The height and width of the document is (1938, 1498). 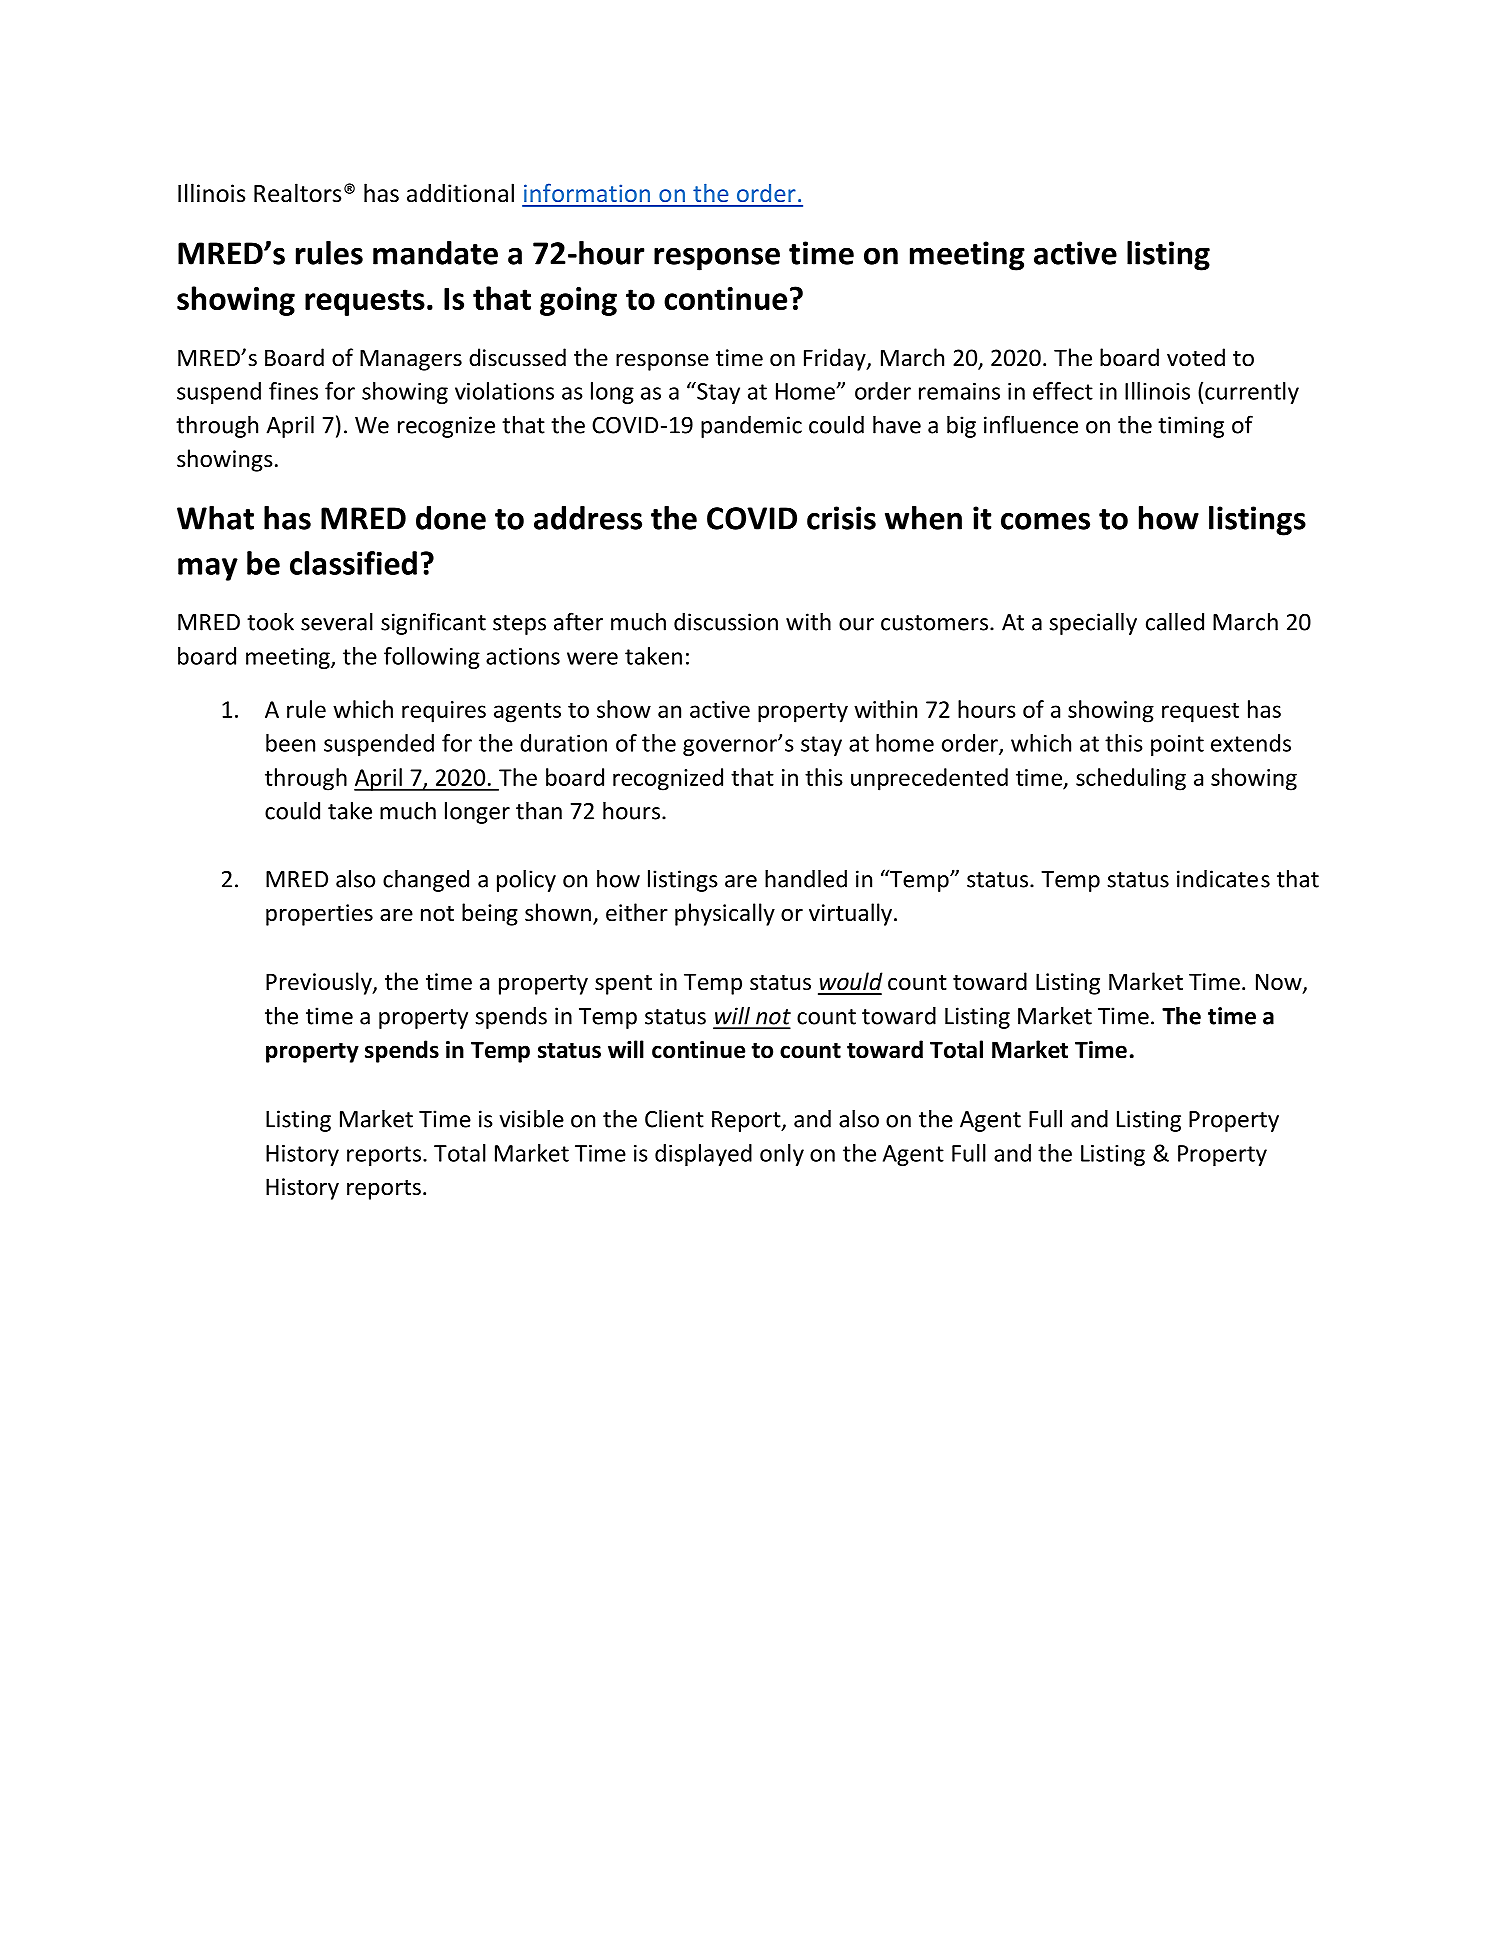 I want to click on properties, so click(x=319, y=915).
